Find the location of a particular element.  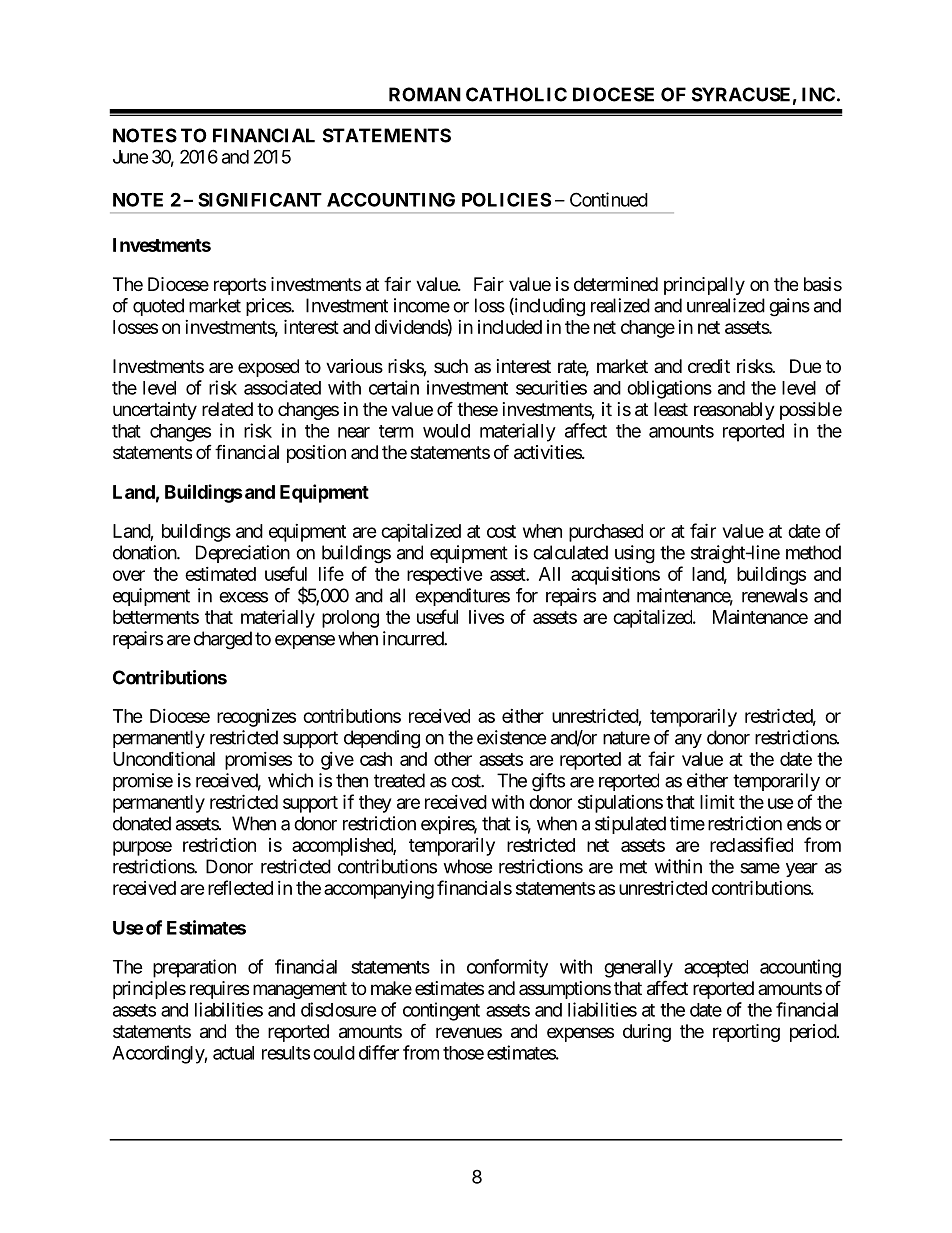

related is located at coordinates (227, 409).
